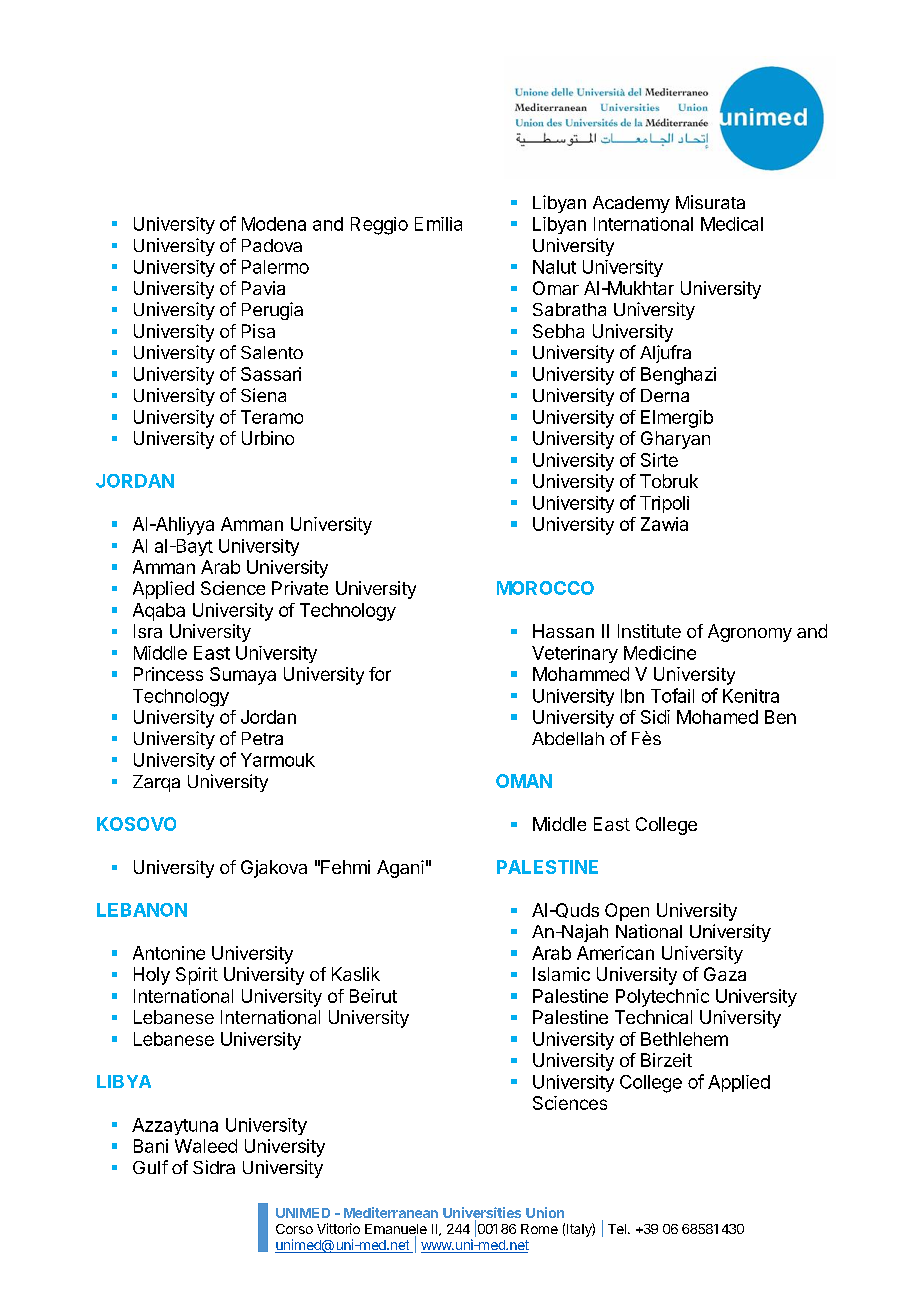 This screenshot has width=924, height=1309. What do you see at coordinates (438, 224) in the screenshot?
I see `Emilia` at bounding box center [438, 224].
